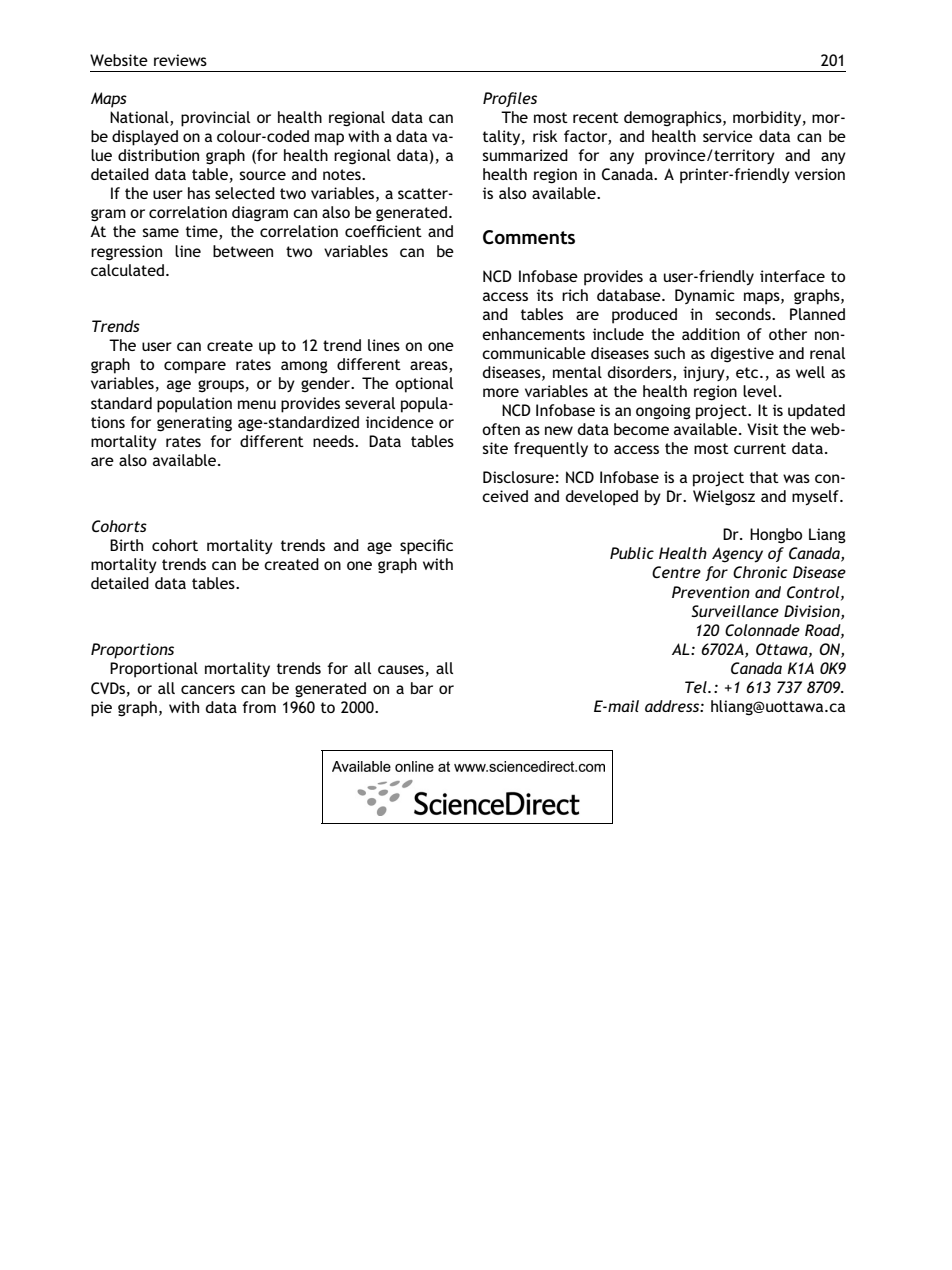 This page has height=1270, width=952. I want to click on Profiles, so click(510, 99).
